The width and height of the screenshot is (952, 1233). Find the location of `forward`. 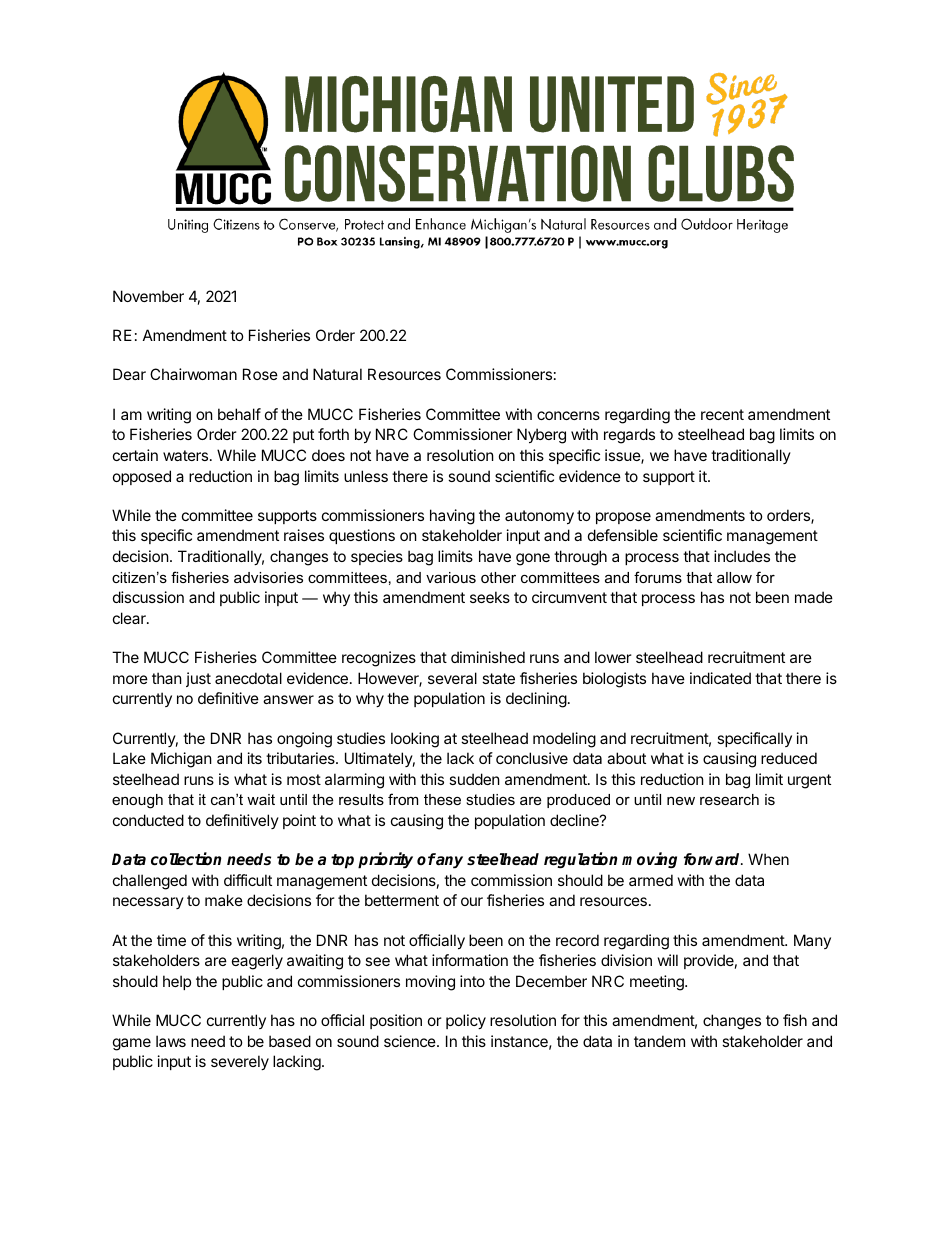

forward is located at coordinates (713, 859).
